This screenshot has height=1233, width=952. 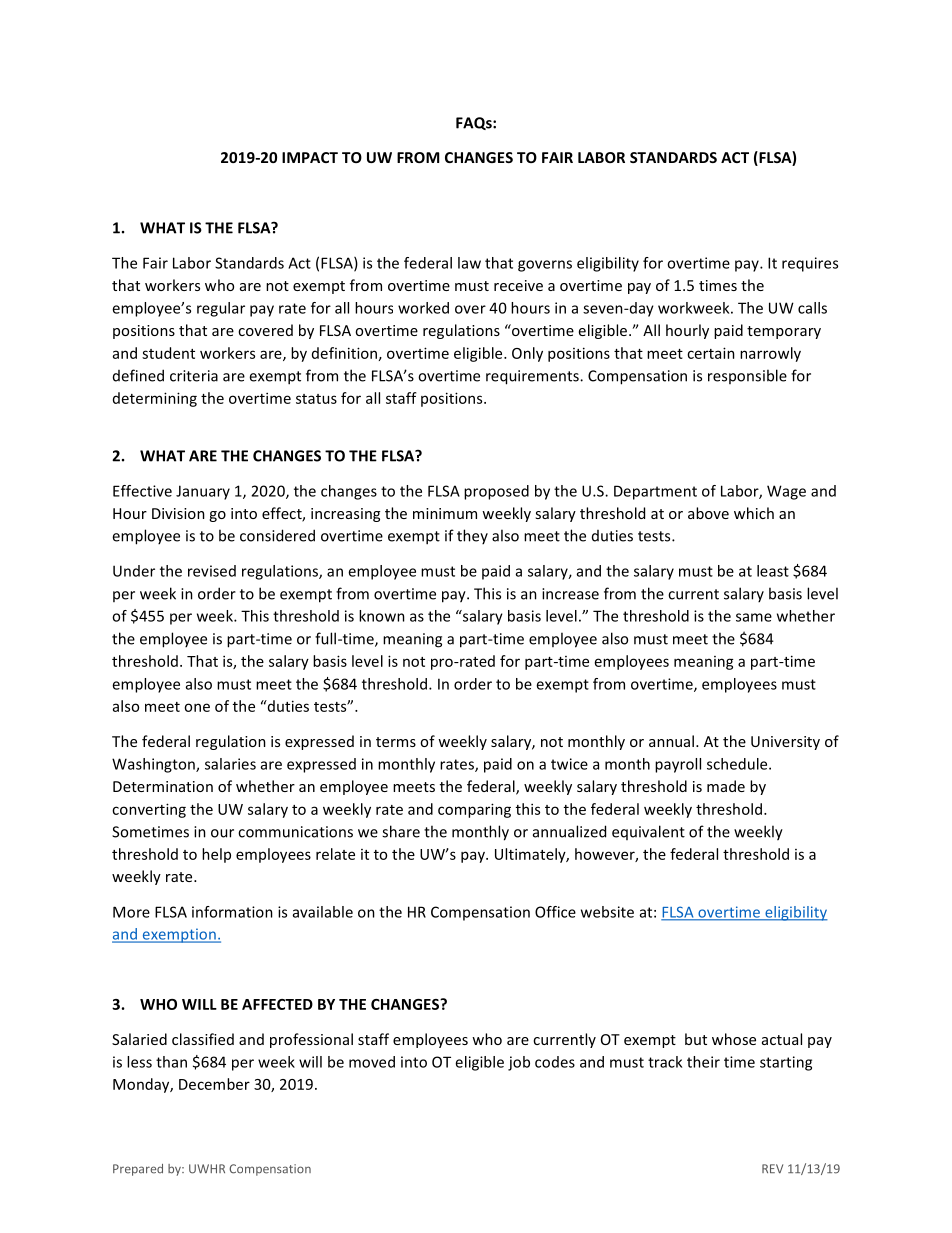 What do you see at coordinates (310, 157) in the screenshot?
I see `IMPACT` at bounding box center [310, 157].
